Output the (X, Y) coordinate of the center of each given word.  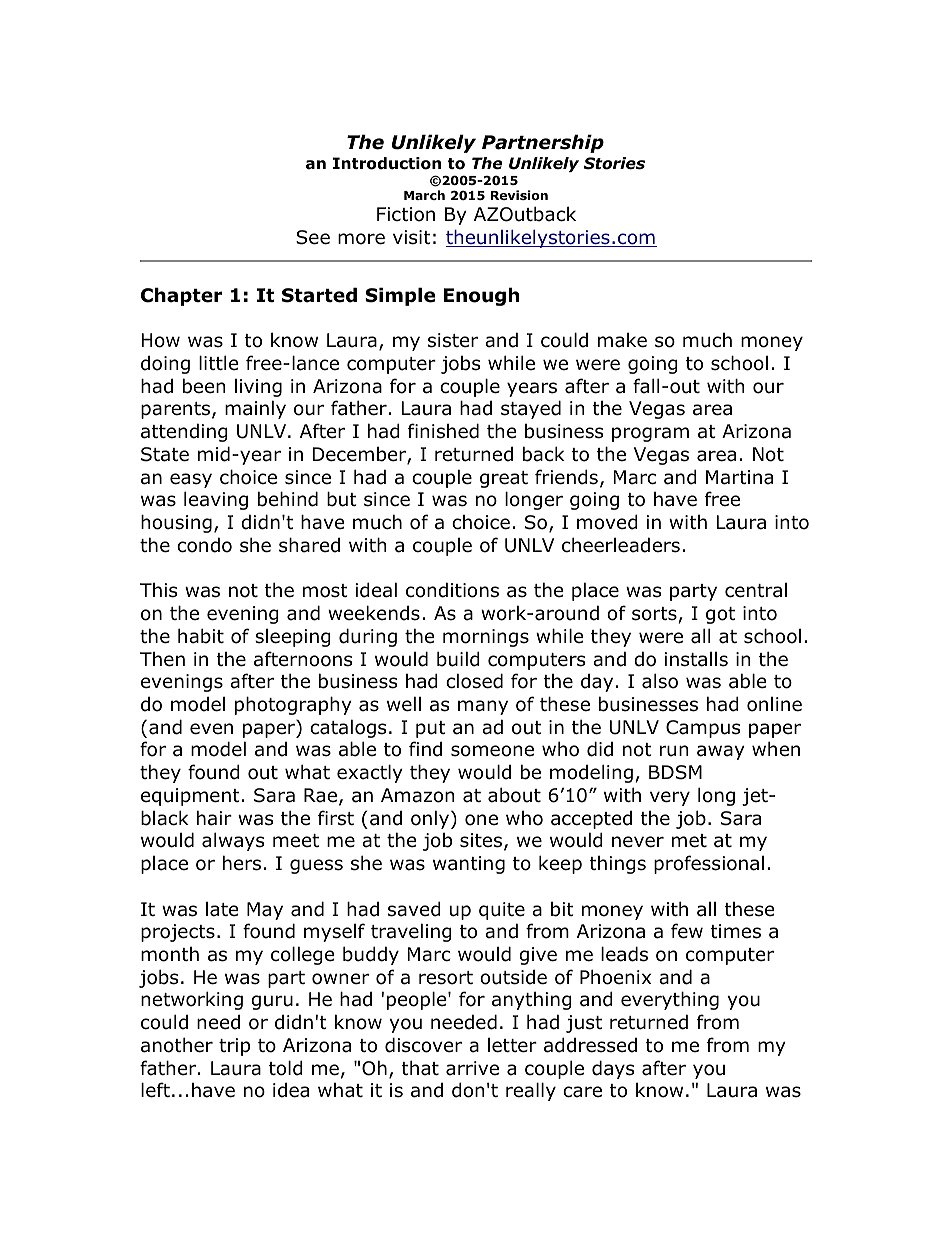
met (689, 841)
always (233, 841)
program (650, 434)
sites (481, 840)
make (622, 340)
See (313, 237)
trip (234, 1047)
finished (443, 431)
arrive (472, 1068)
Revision (519, 195)
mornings (486, 638)
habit (201, 636)
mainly (255, 409)
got (720, 615)
